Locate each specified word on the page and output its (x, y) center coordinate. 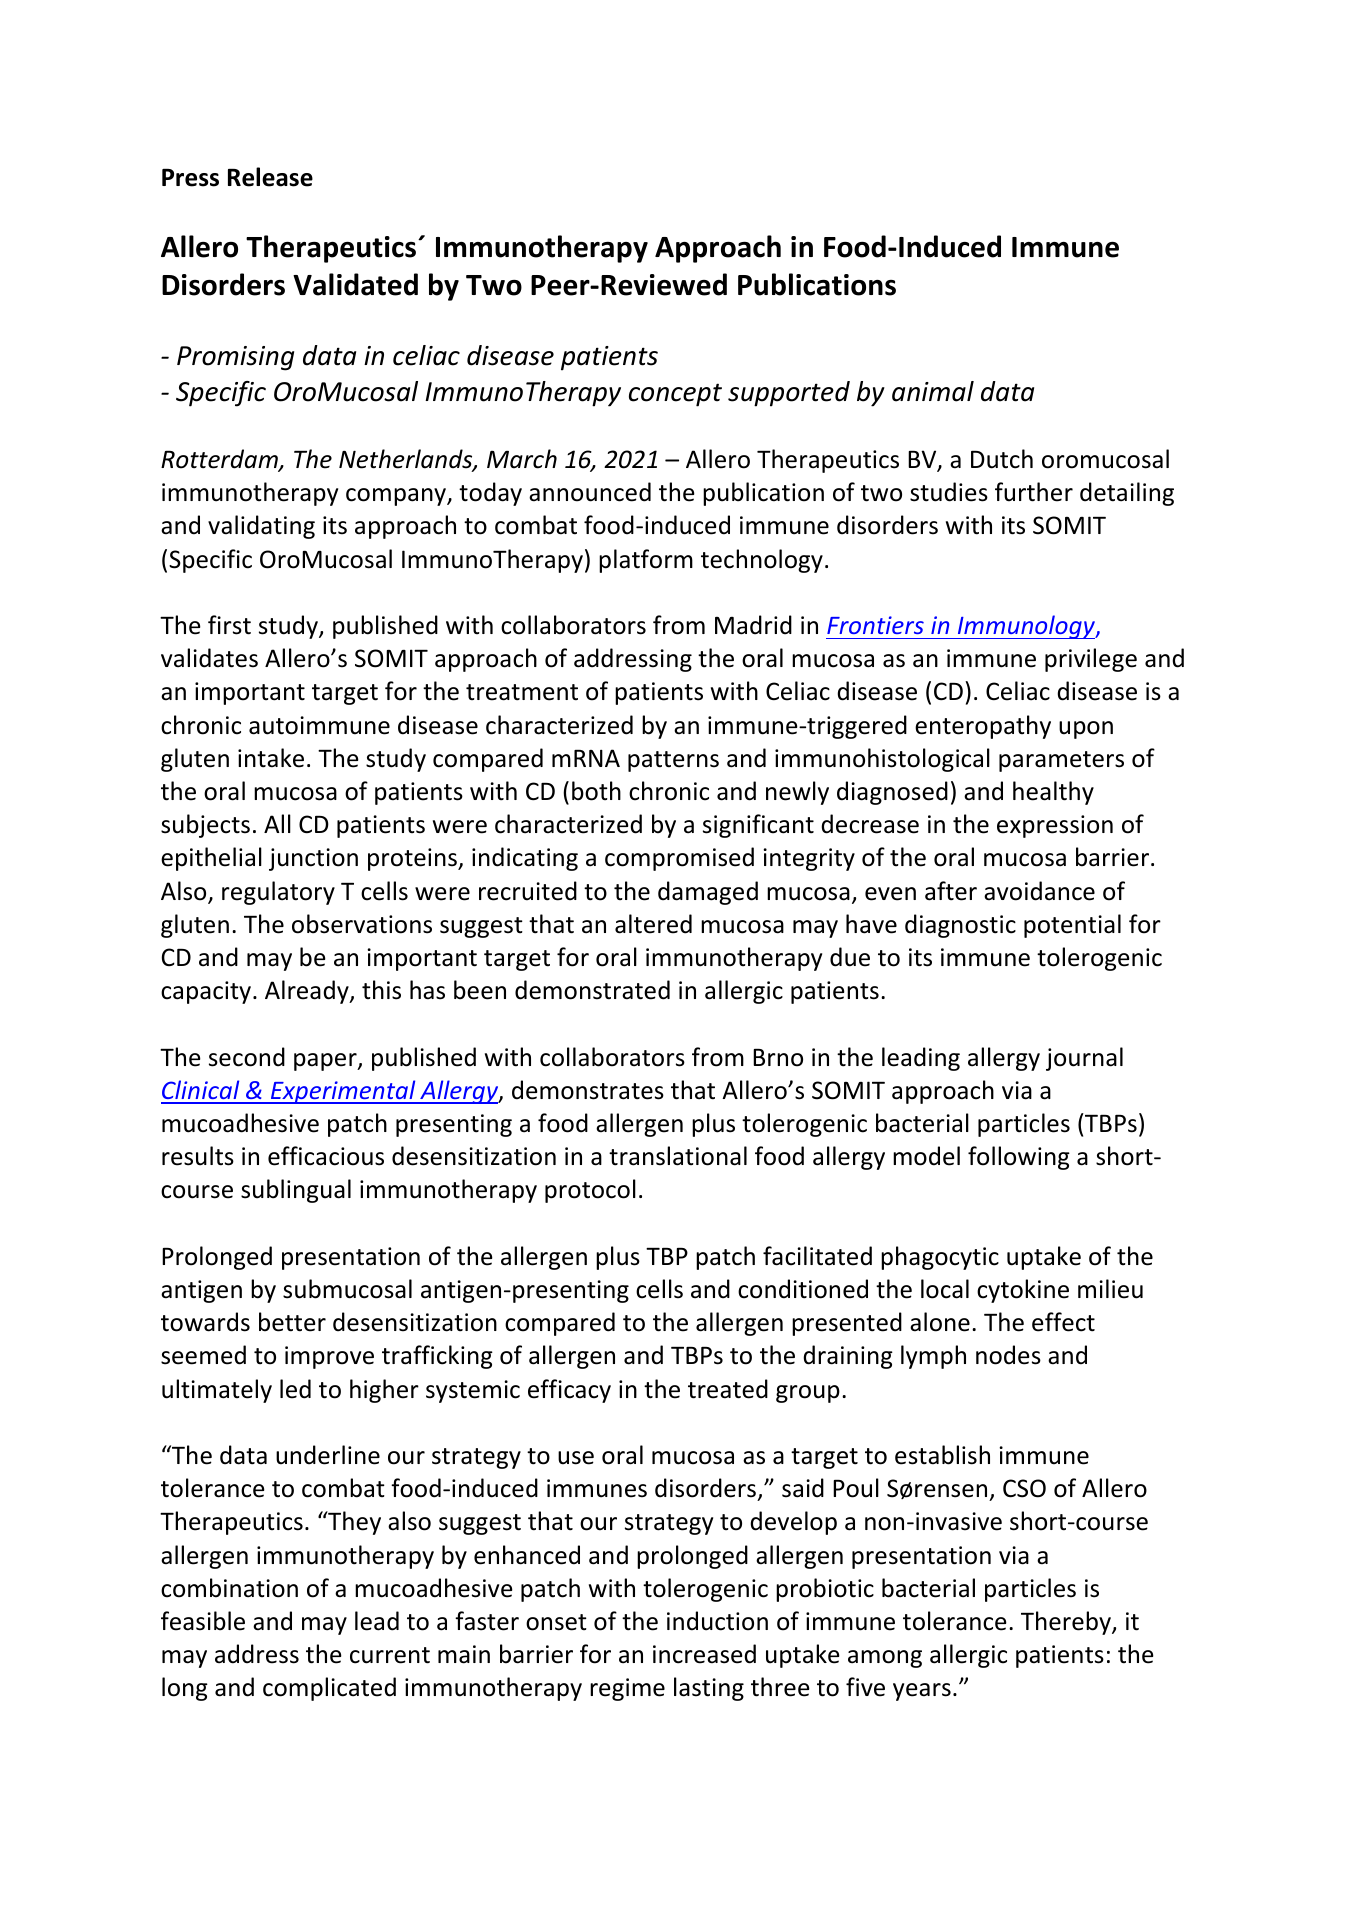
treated (728, 1389)
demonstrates (588, 1090)
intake (271, 758)
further (1034, 492)
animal (933, 391)
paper (326, 1062)
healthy (1053, 793)
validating (261, 527)
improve (329, 1357)
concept (675, 395)
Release (270, 177)
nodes (1008, 1355)
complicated (329, 1689)
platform (646, 561)
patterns (673, 761)
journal (1084, 1059)
